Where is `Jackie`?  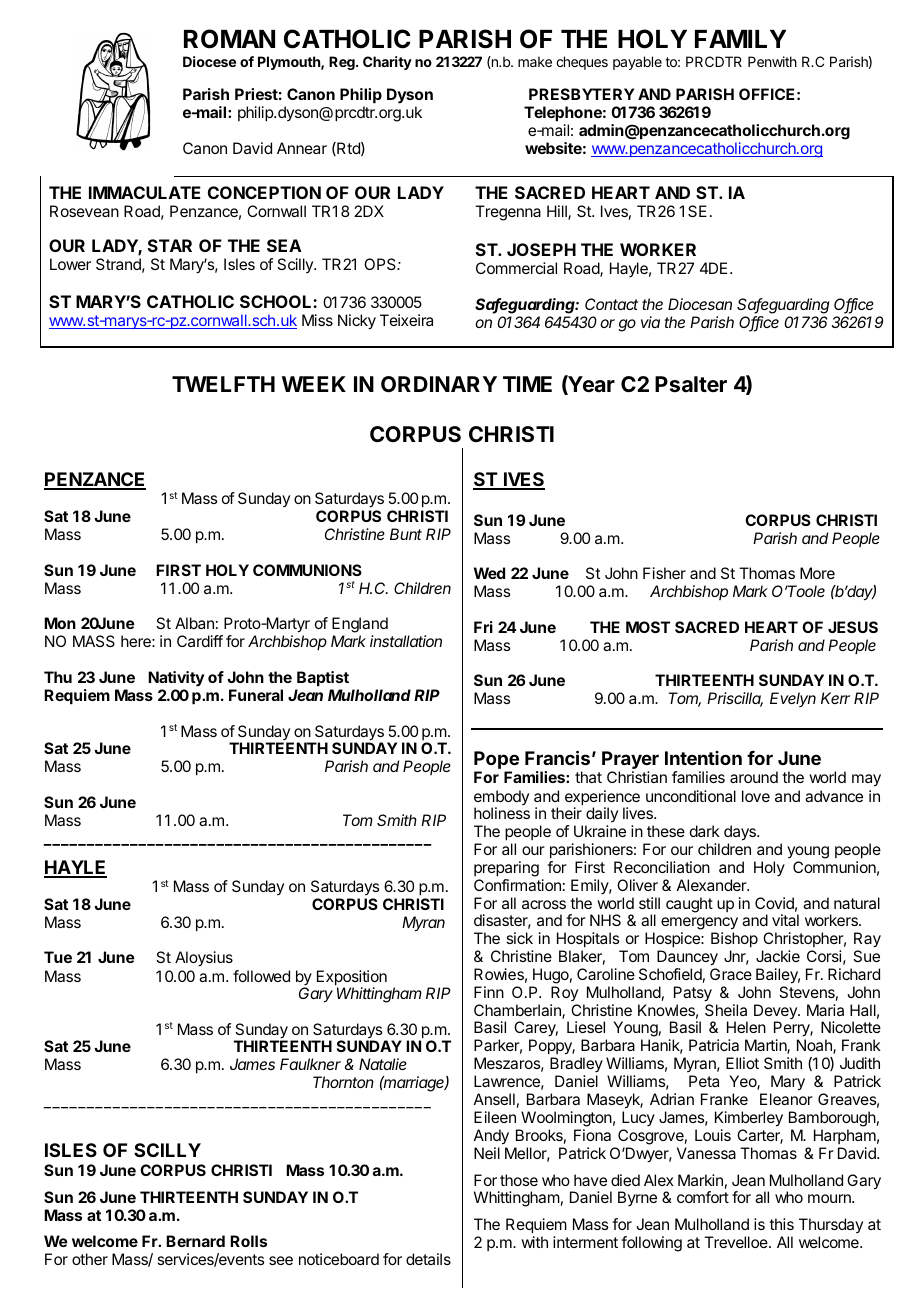
Jackie is located at coordinates (778, 956).
